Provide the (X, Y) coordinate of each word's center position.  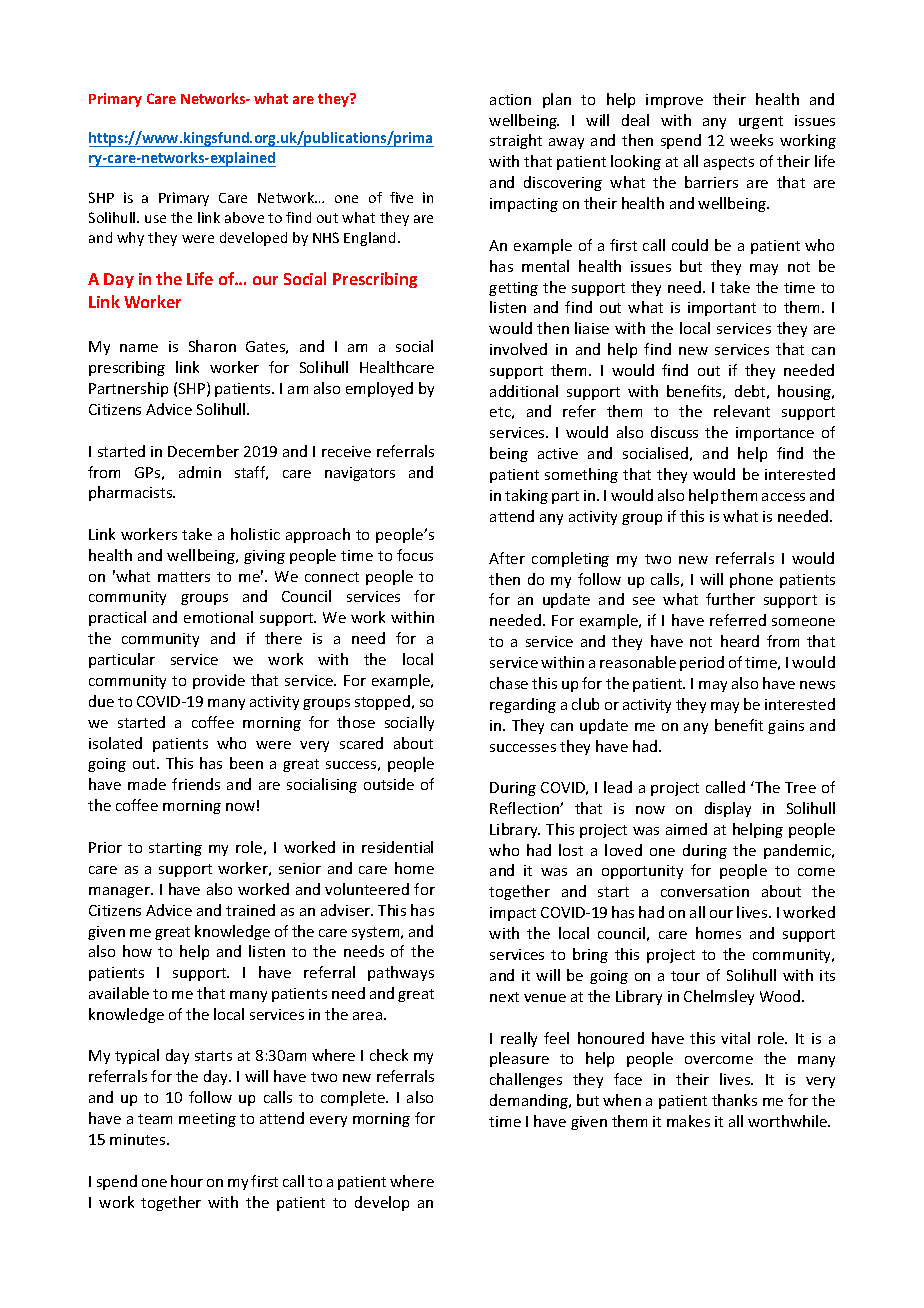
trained (250, 910)
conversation (705, 891)
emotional (218, 617)
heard (740, 641)
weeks (751, 140)
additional (524, 391)
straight (516, 141)
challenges (526, 1080)
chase (509, 683)
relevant (742, 411)
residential (397, 847)
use (155, 219)
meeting (207, 1120)
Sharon (212, 346)
